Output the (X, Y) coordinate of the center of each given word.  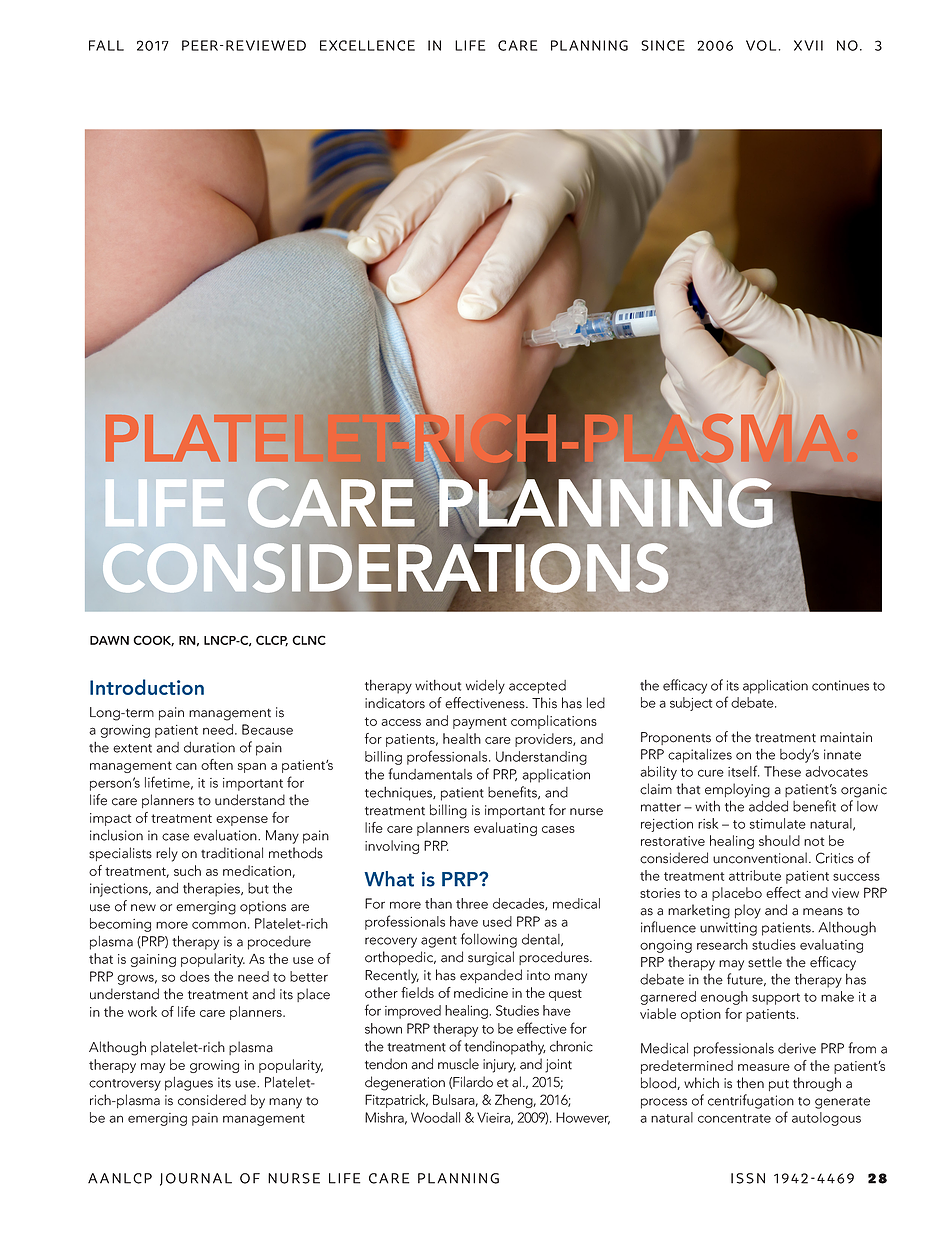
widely (485, 687)
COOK (153, 641)
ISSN (748, 1178)
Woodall (435, 1117)
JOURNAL (196, 1179)
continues (840, 685)
